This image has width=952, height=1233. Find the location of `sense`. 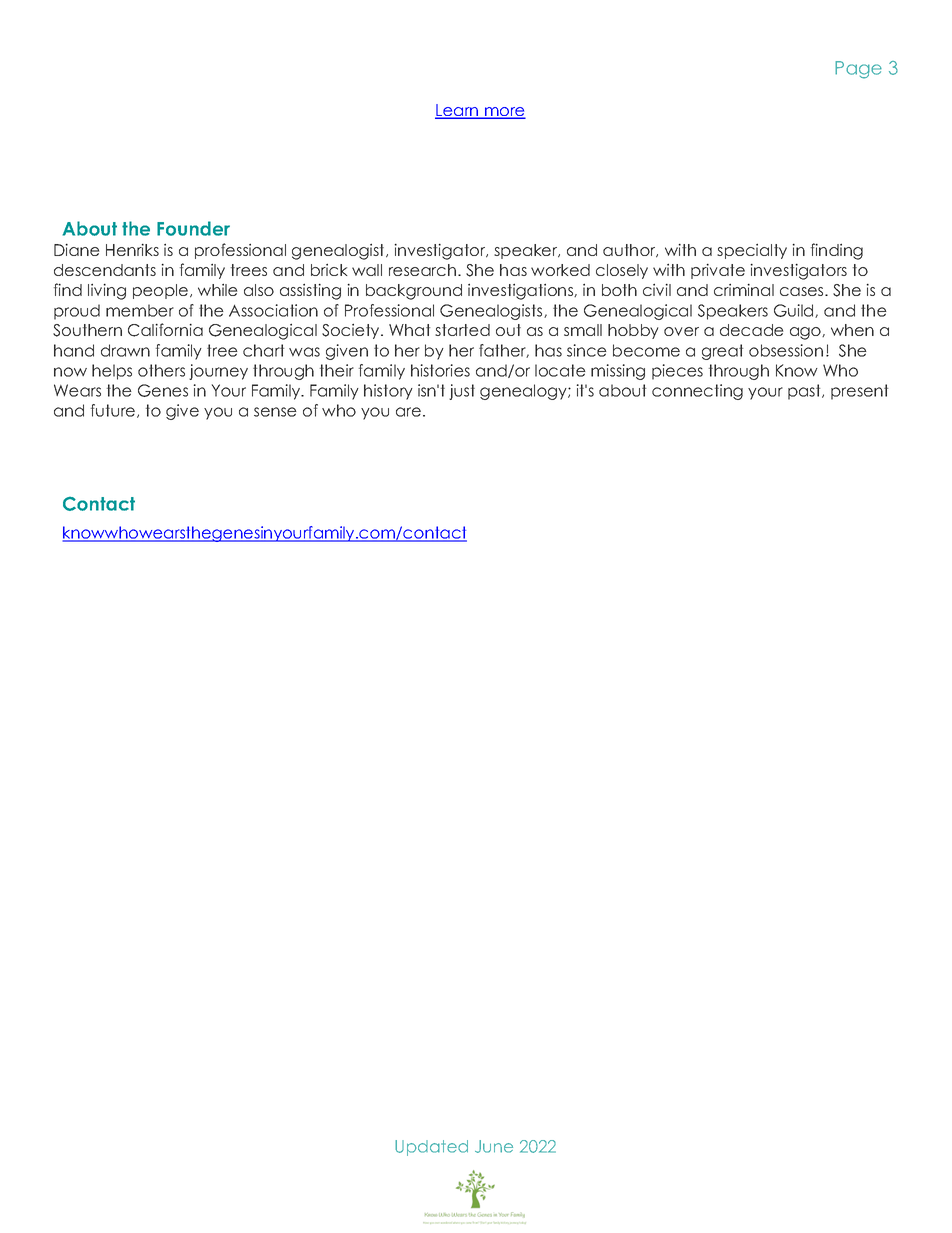

sense is located at coordinates (275, 412).
